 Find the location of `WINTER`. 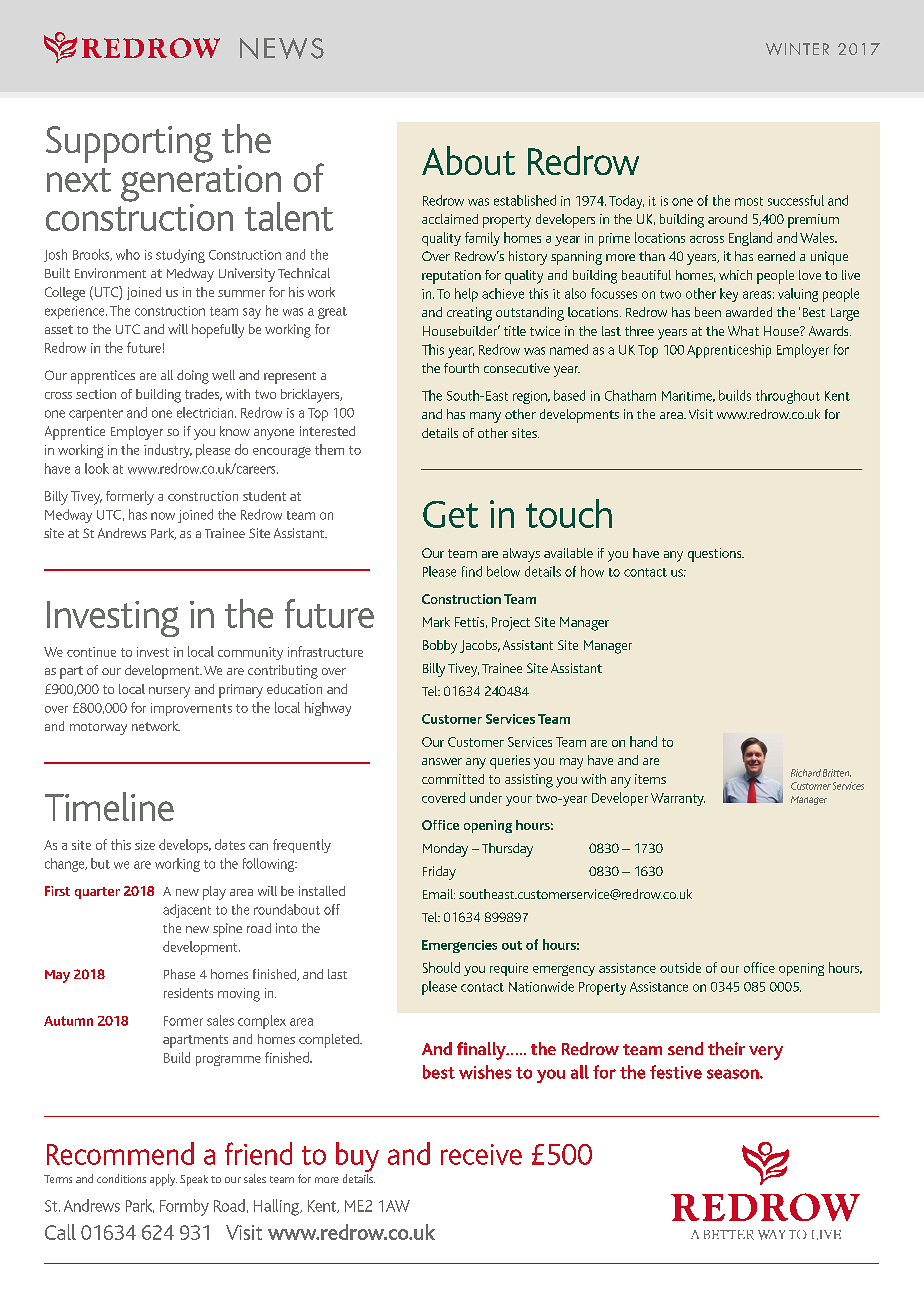

WINTER is located at coordinates (797, 49).
